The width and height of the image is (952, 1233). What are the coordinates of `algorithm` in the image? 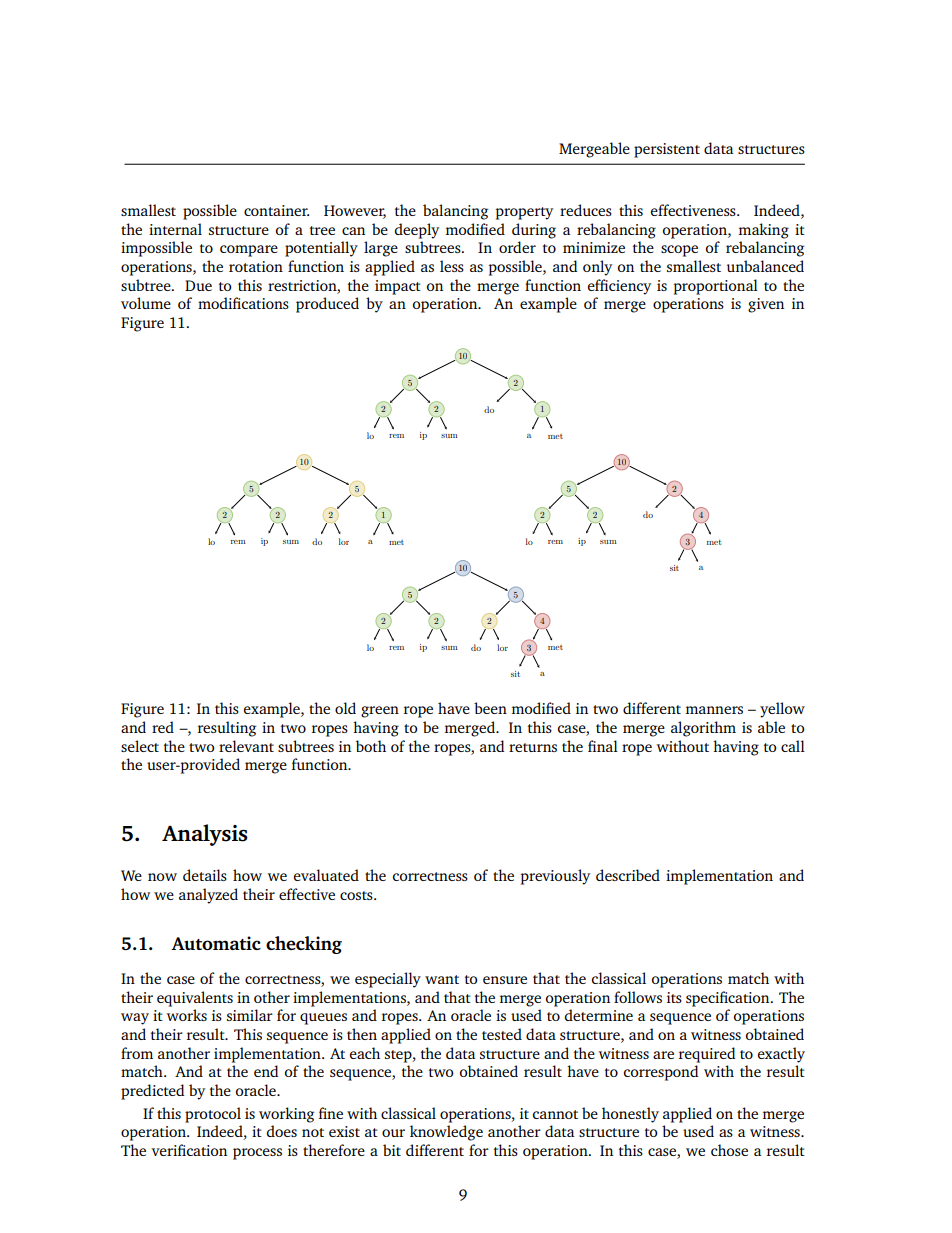 It's located at (703, 729).
